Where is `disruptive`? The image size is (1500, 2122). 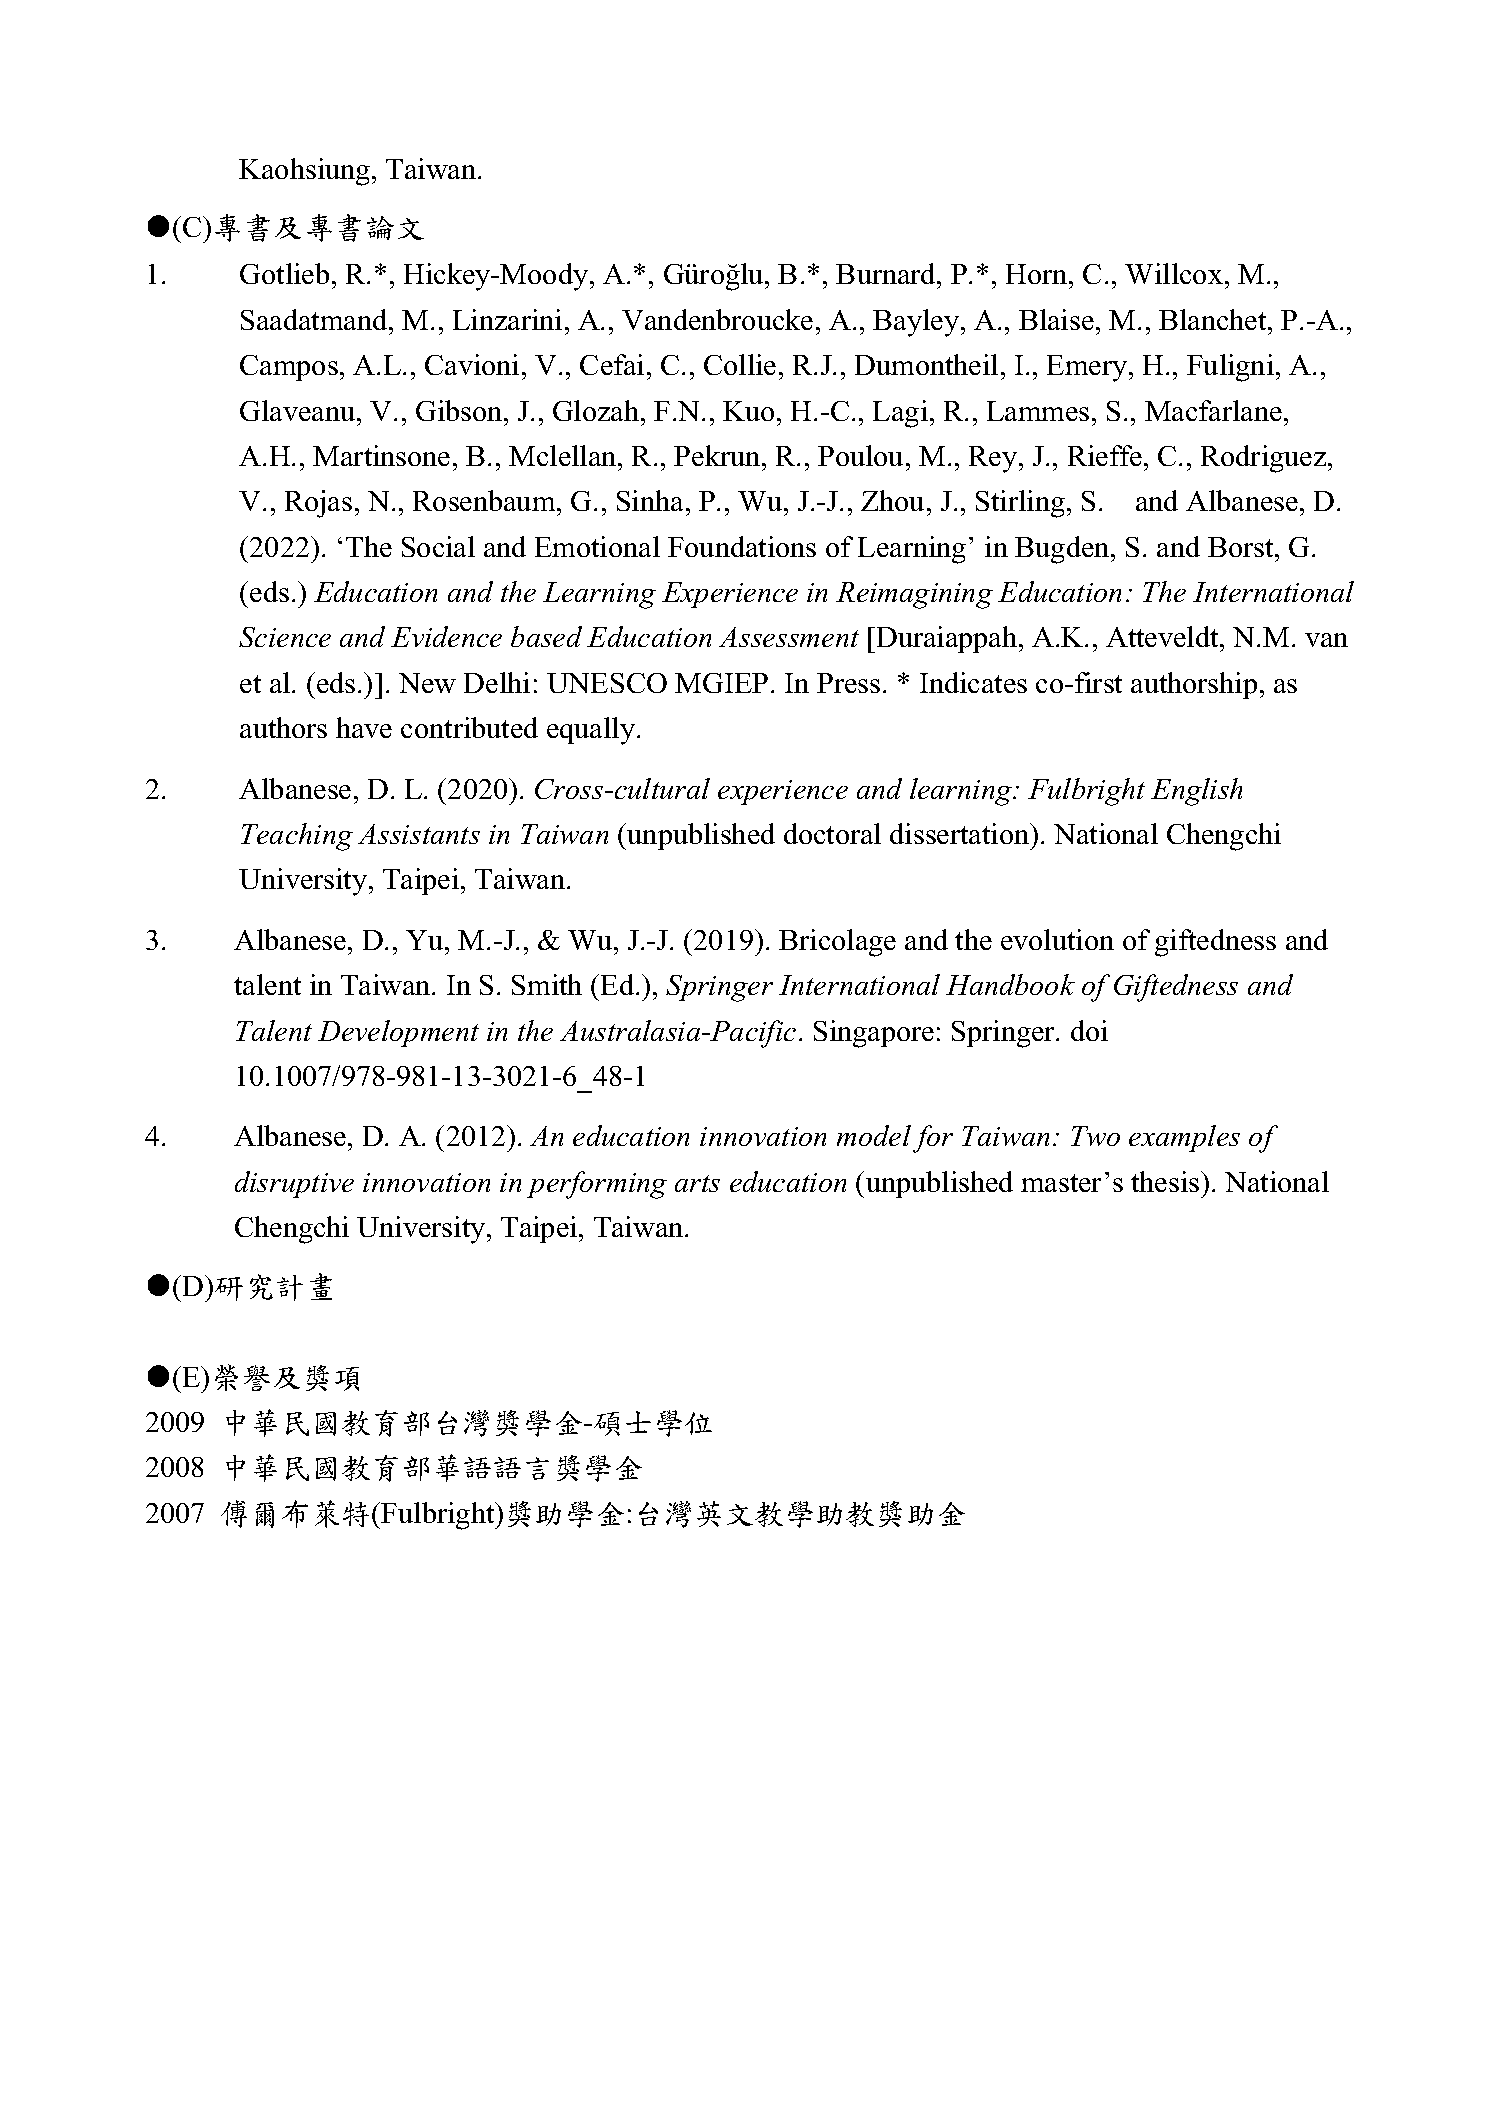
disruptive is located at coordinates (294, 1184).
